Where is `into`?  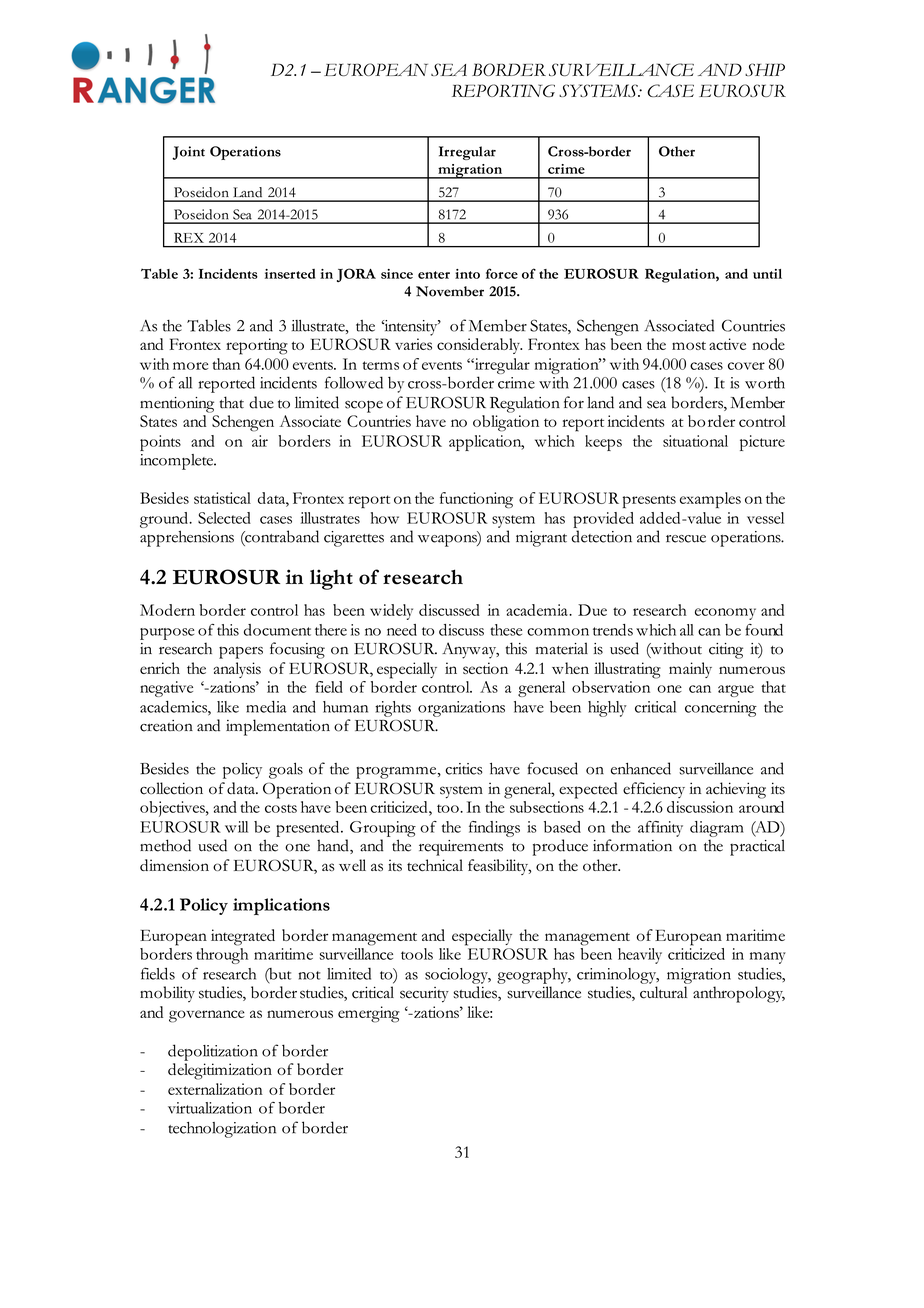 into is located at coordinates (467, 274).
